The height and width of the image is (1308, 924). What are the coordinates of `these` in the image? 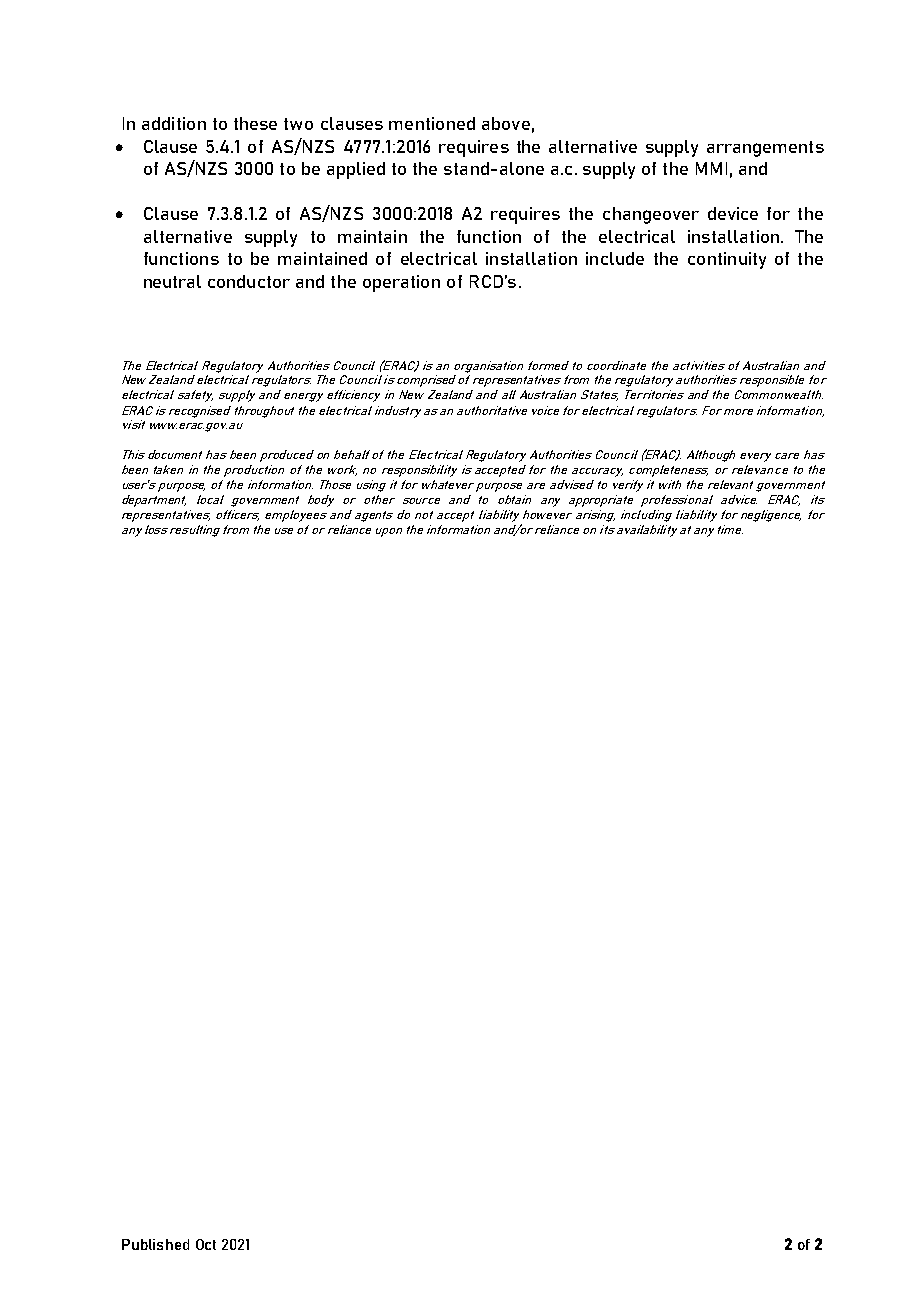 It's located at (255, 123).
